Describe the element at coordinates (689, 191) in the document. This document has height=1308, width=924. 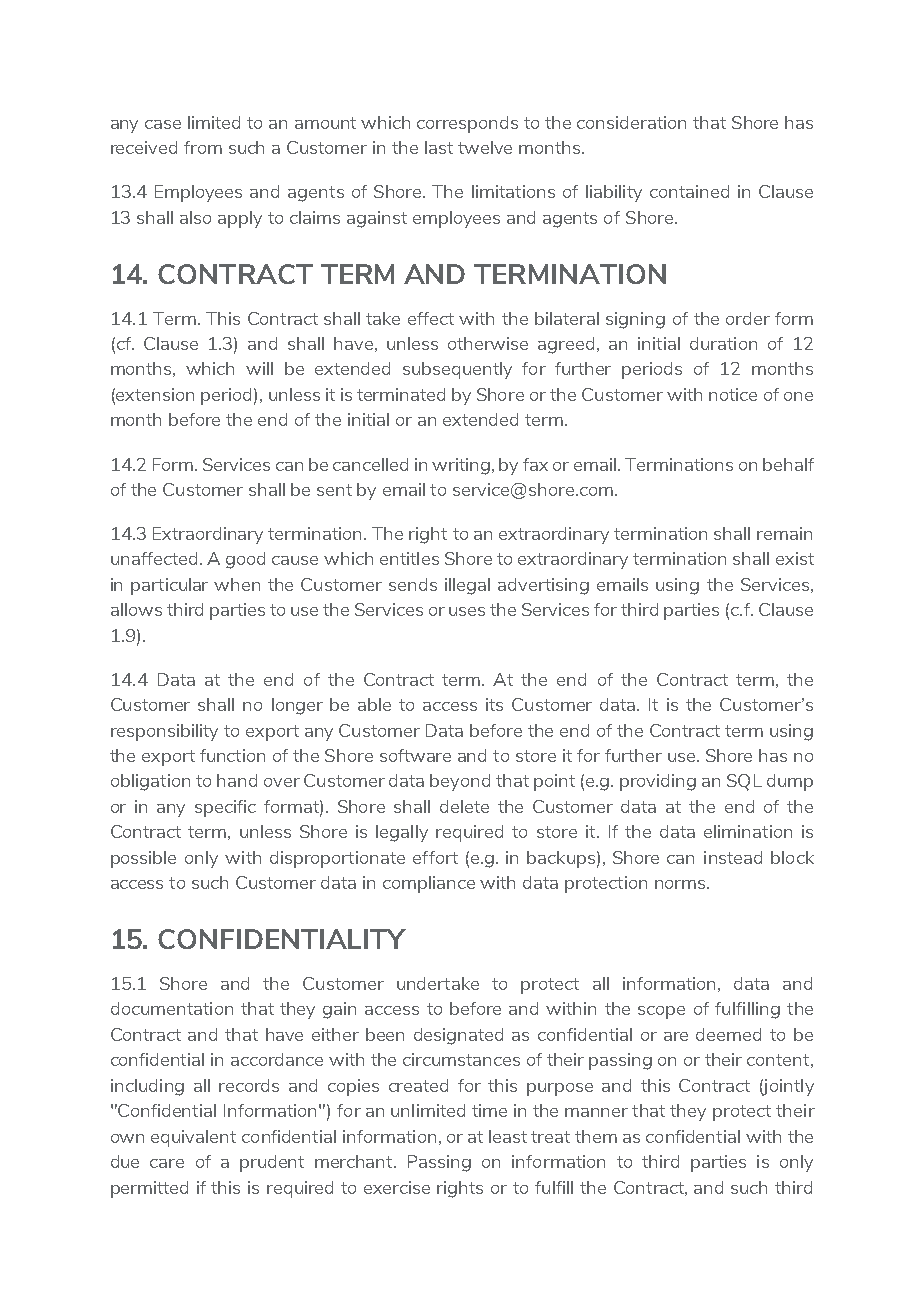
I see `contained` at that location.
